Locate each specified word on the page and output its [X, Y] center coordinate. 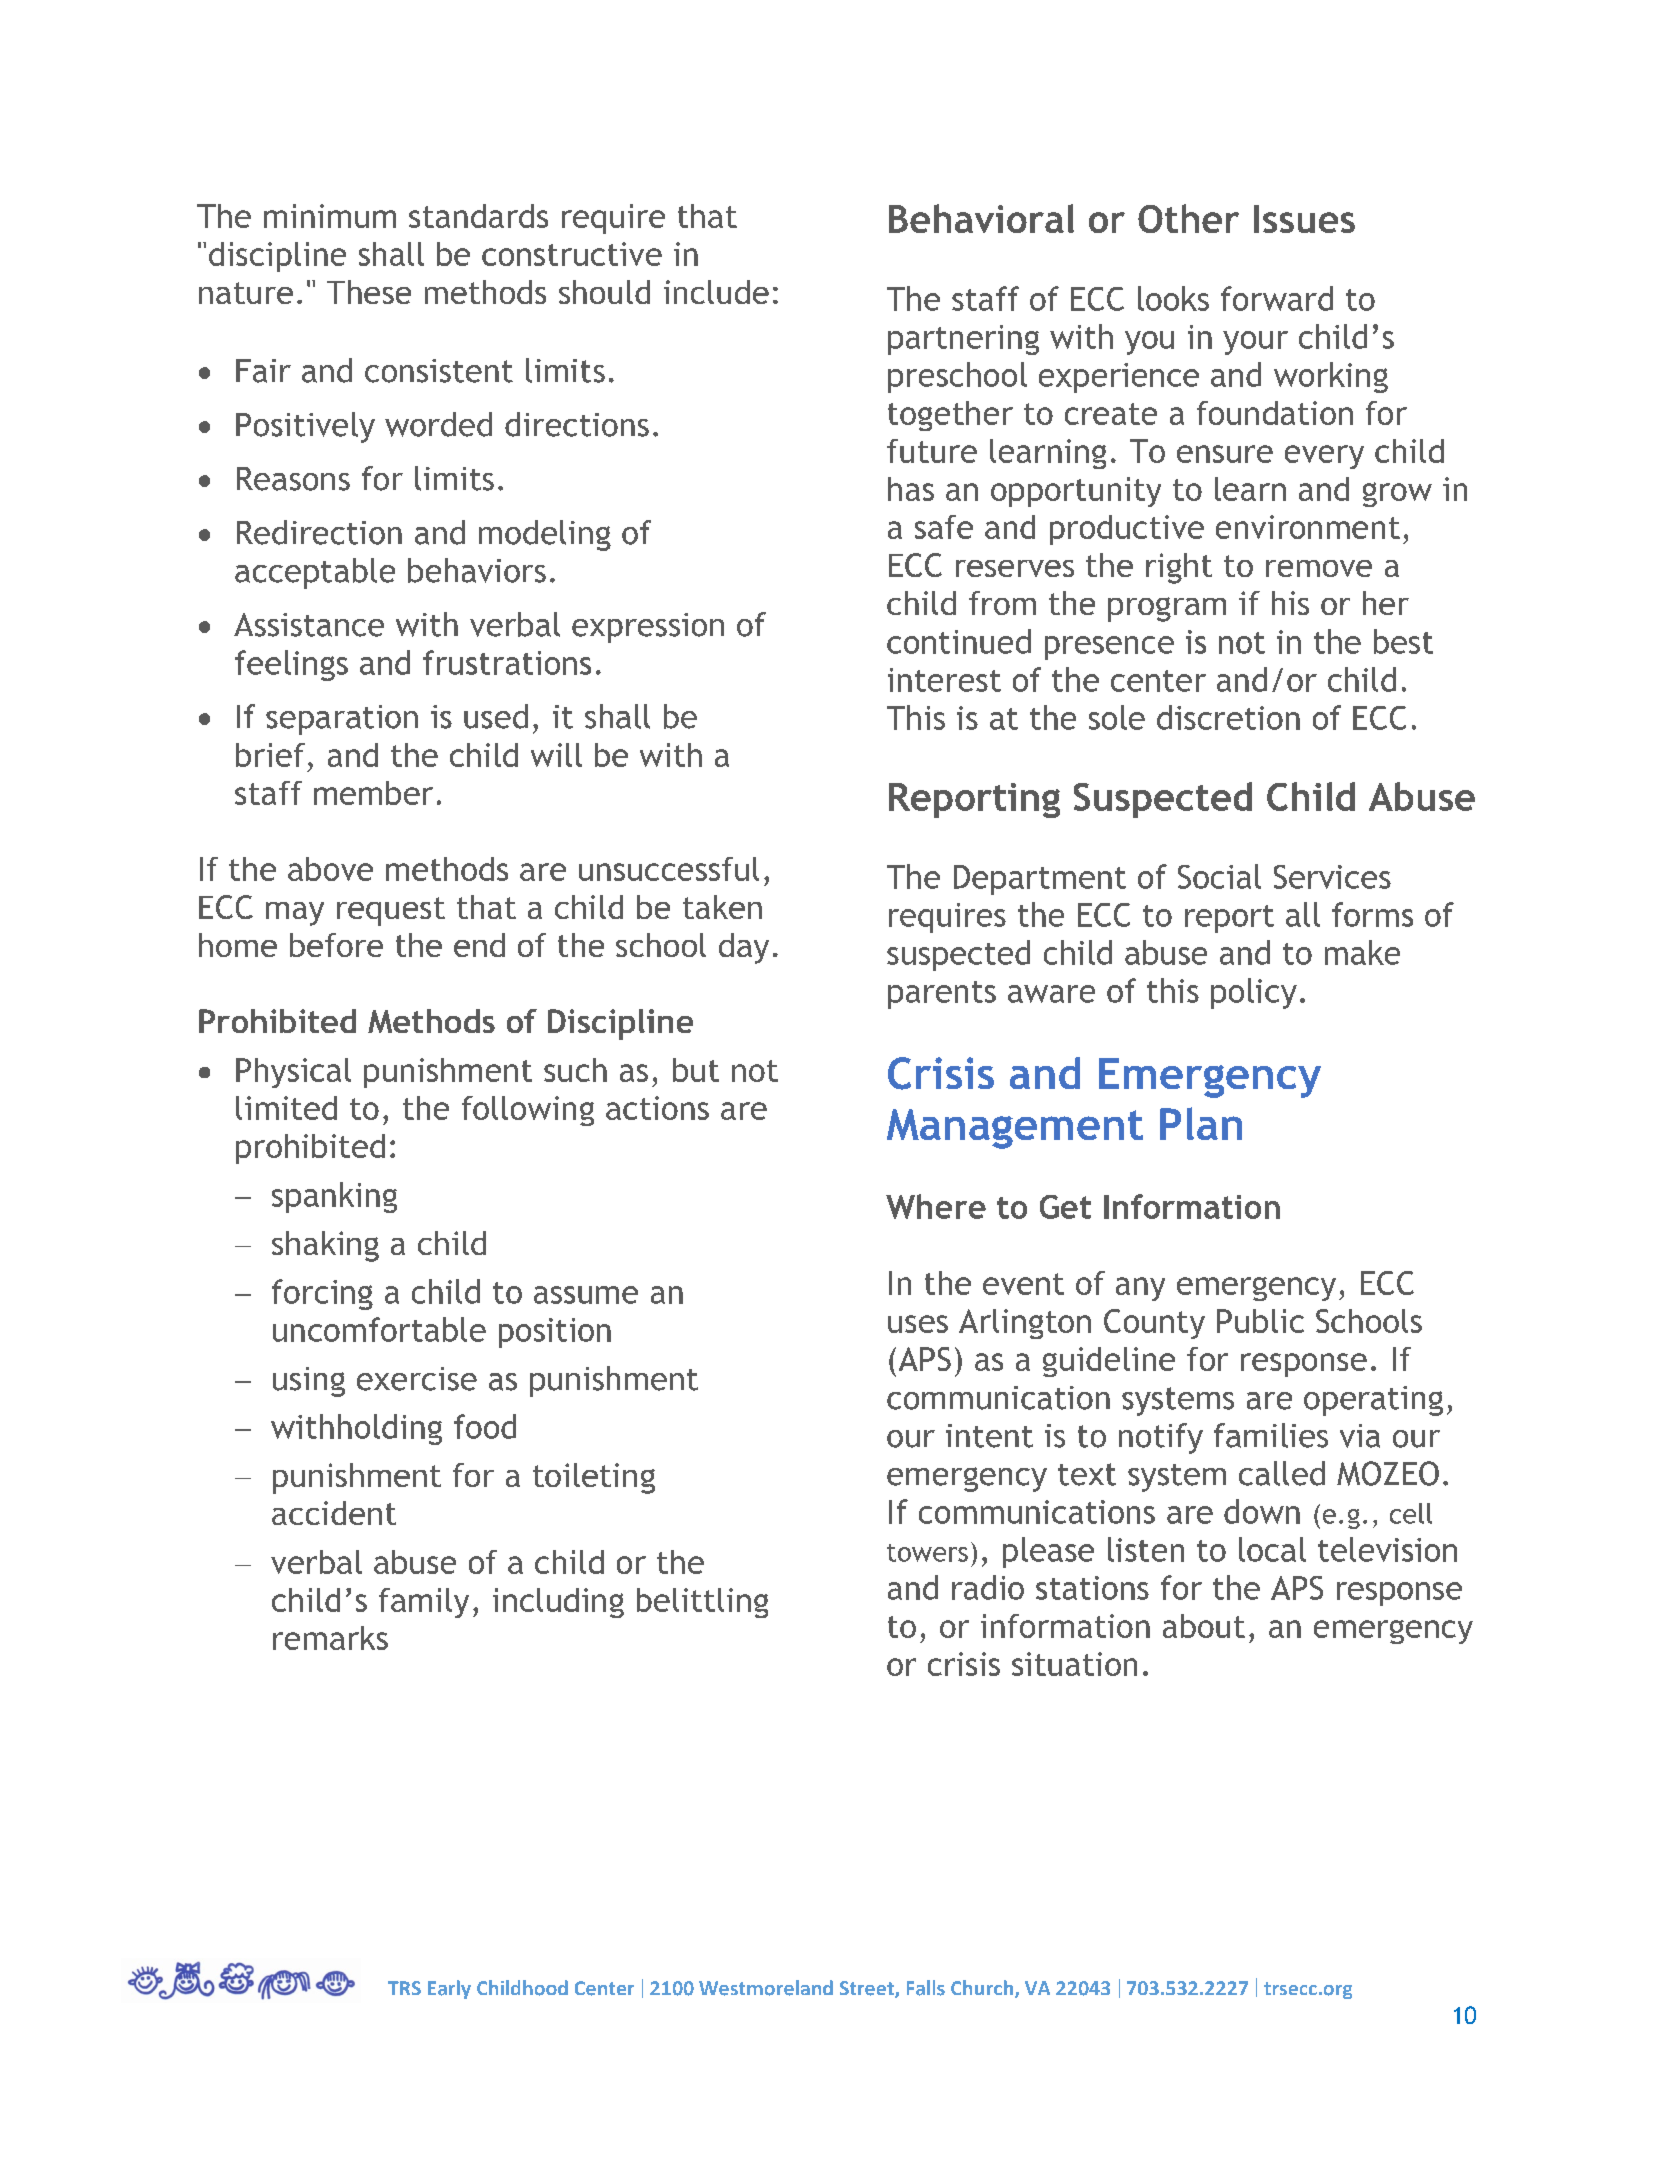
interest [944, 680]
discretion [1228, 717]
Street [868, 1989]
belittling [702, 1603]
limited [286, 1108]
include [716, 292]
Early [449, 1989]
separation [342, 720]
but [696, 1070]
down [1262, 1511]
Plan [1201, 1123]
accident [334, 1513]
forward [1277, 298]
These [369, 292]
